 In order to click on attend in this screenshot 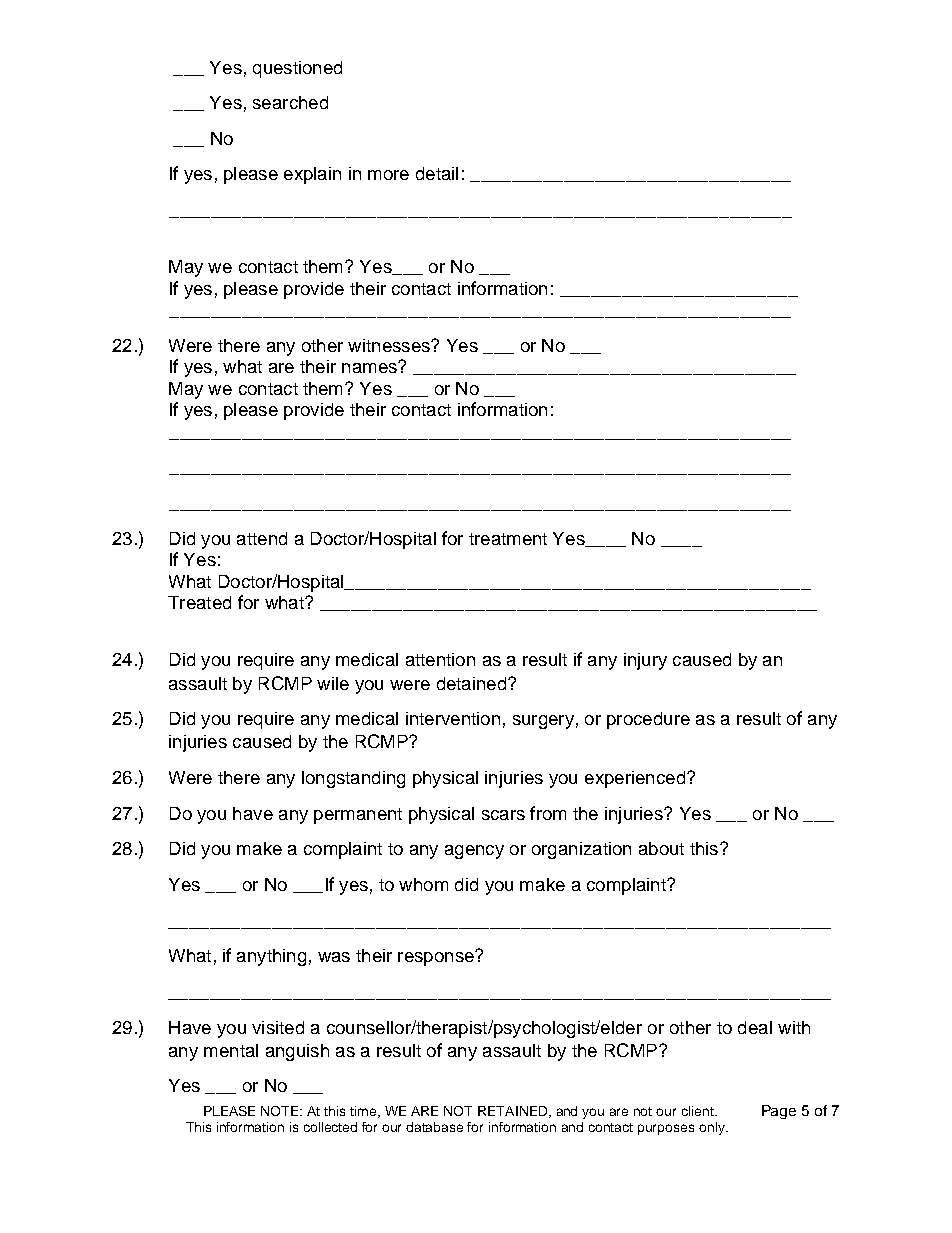, I will do `click(262, 538)`.
